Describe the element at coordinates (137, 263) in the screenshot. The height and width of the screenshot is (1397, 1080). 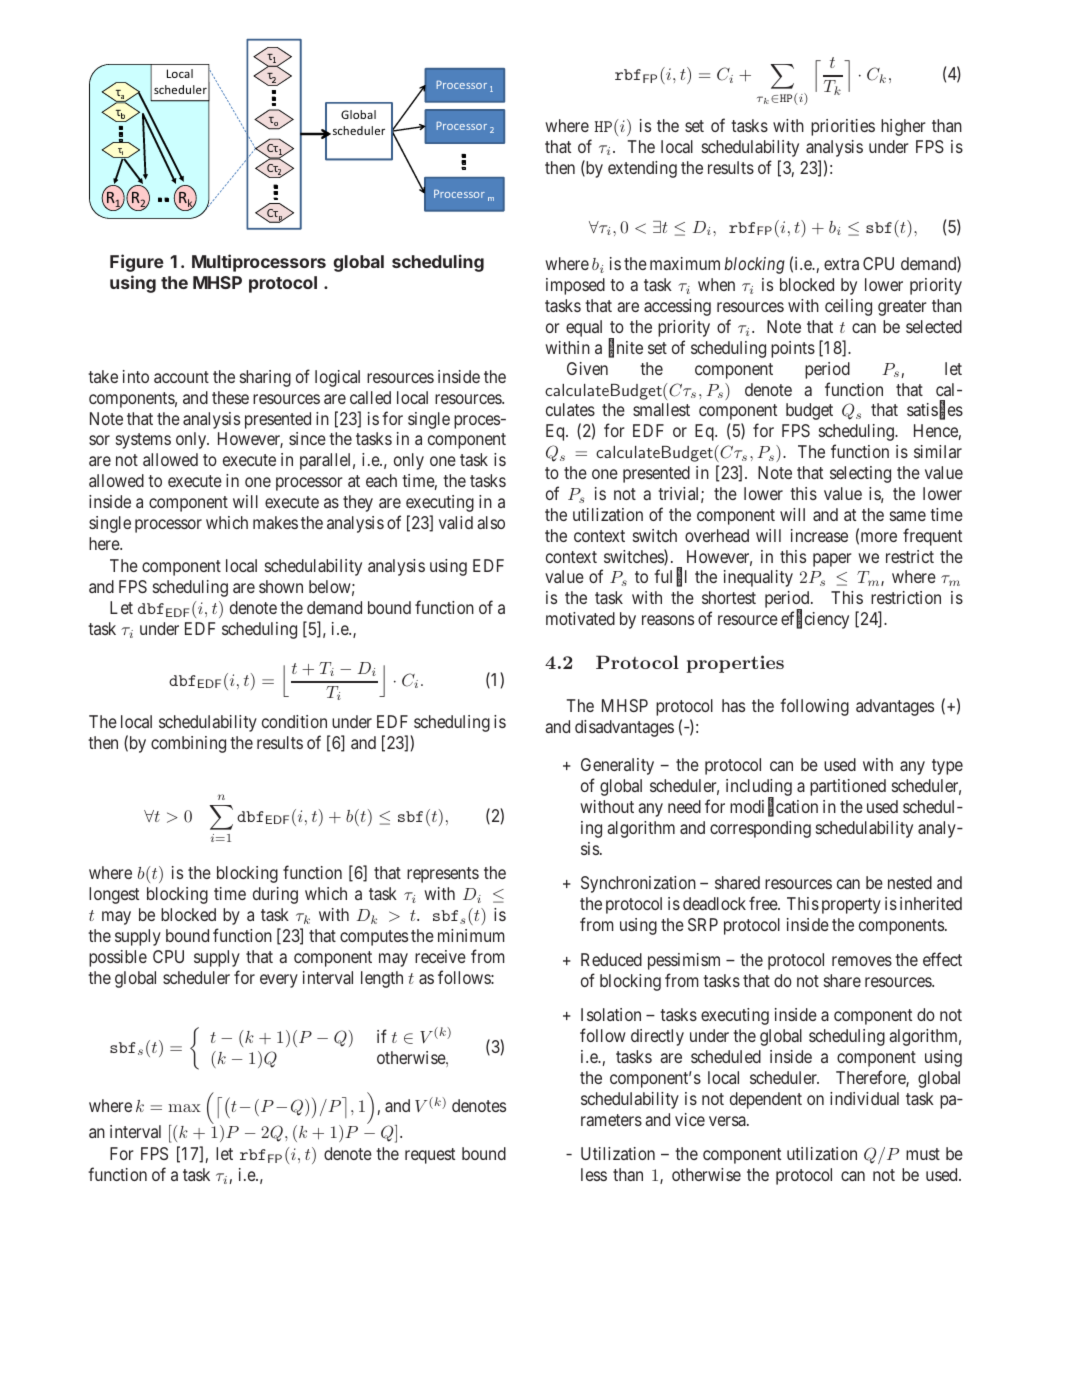
I see `Figure` at that location.
